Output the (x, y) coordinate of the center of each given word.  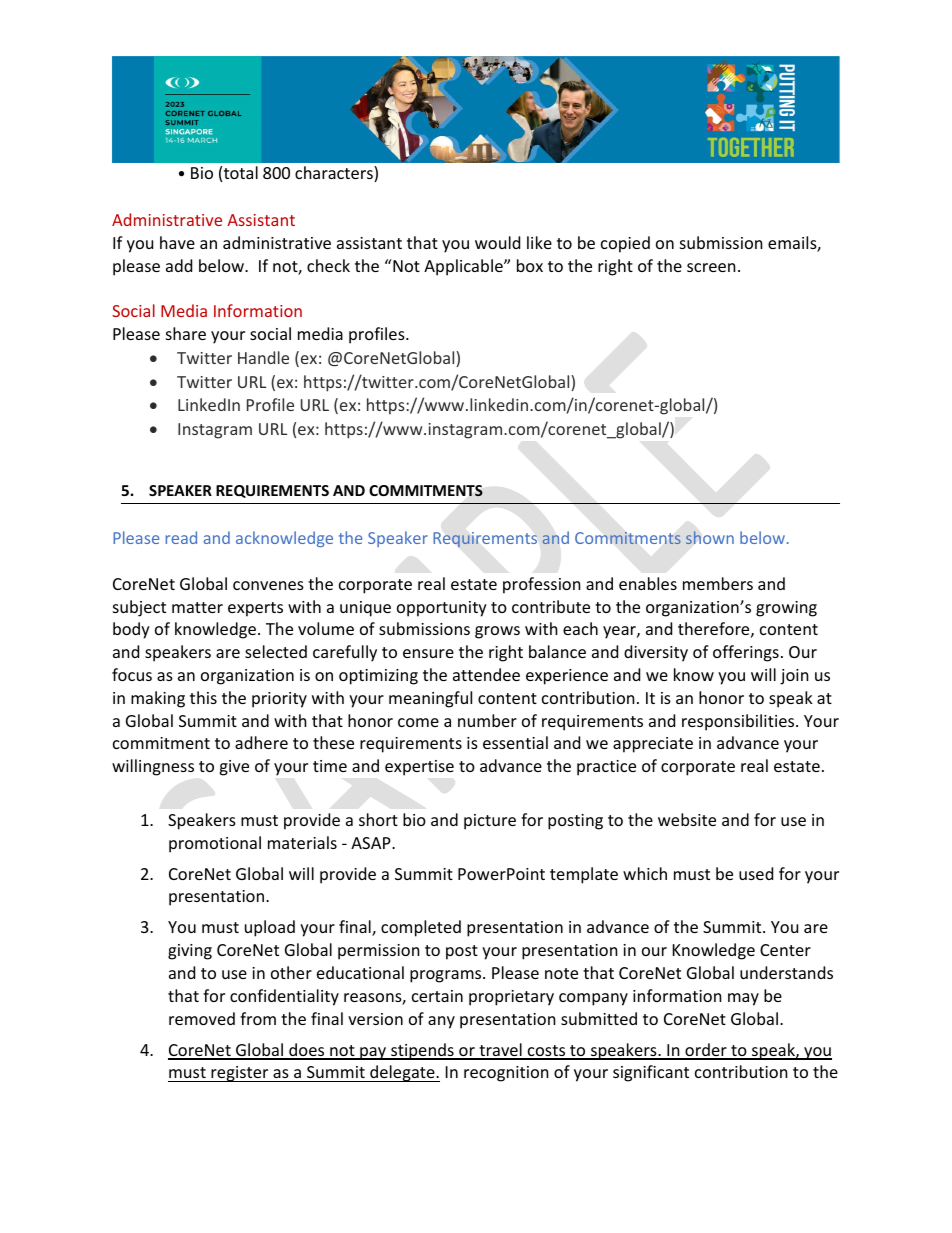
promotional (215, 844)
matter (197, 607)
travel (500, 1051)
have (177, 242)
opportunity (442, 609)
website (687, 819)
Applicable (464, 267)
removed (202, 1018)
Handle (263, 357)
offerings (746, 653)
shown (710, 537)
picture (490, 822)
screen (711, 267)
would (497, 242)
